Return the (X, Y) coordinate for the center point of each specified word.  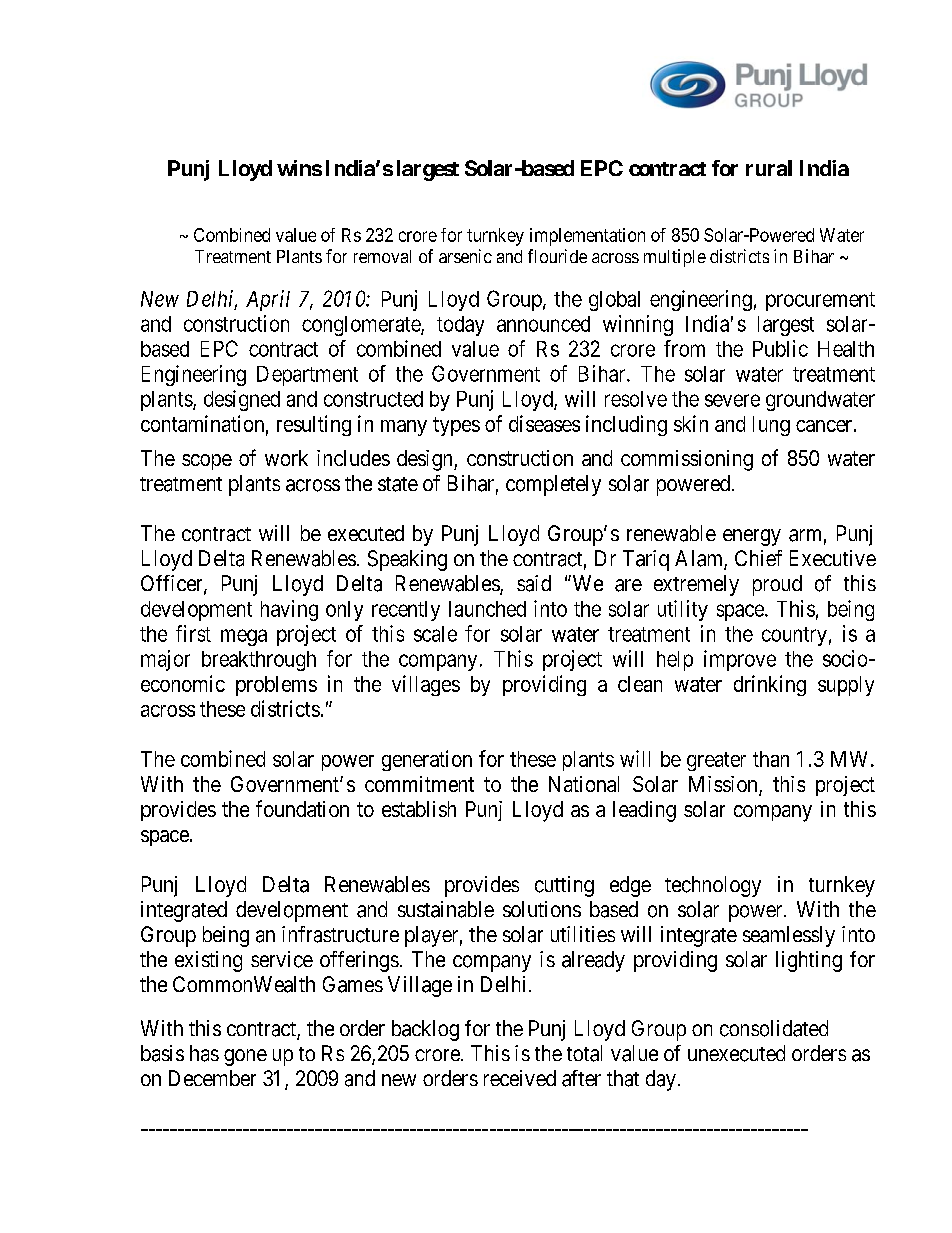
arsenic (465, 256)
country (794, 636)
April (268, 300)
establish (419, 809)
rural (769, 168)
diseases (544, 423)
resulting (314, 425)
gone (245, 1057)
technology (713, 886)
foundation (302, 808)
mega (244, 637)
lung (771, 426)
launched (487, 609)
